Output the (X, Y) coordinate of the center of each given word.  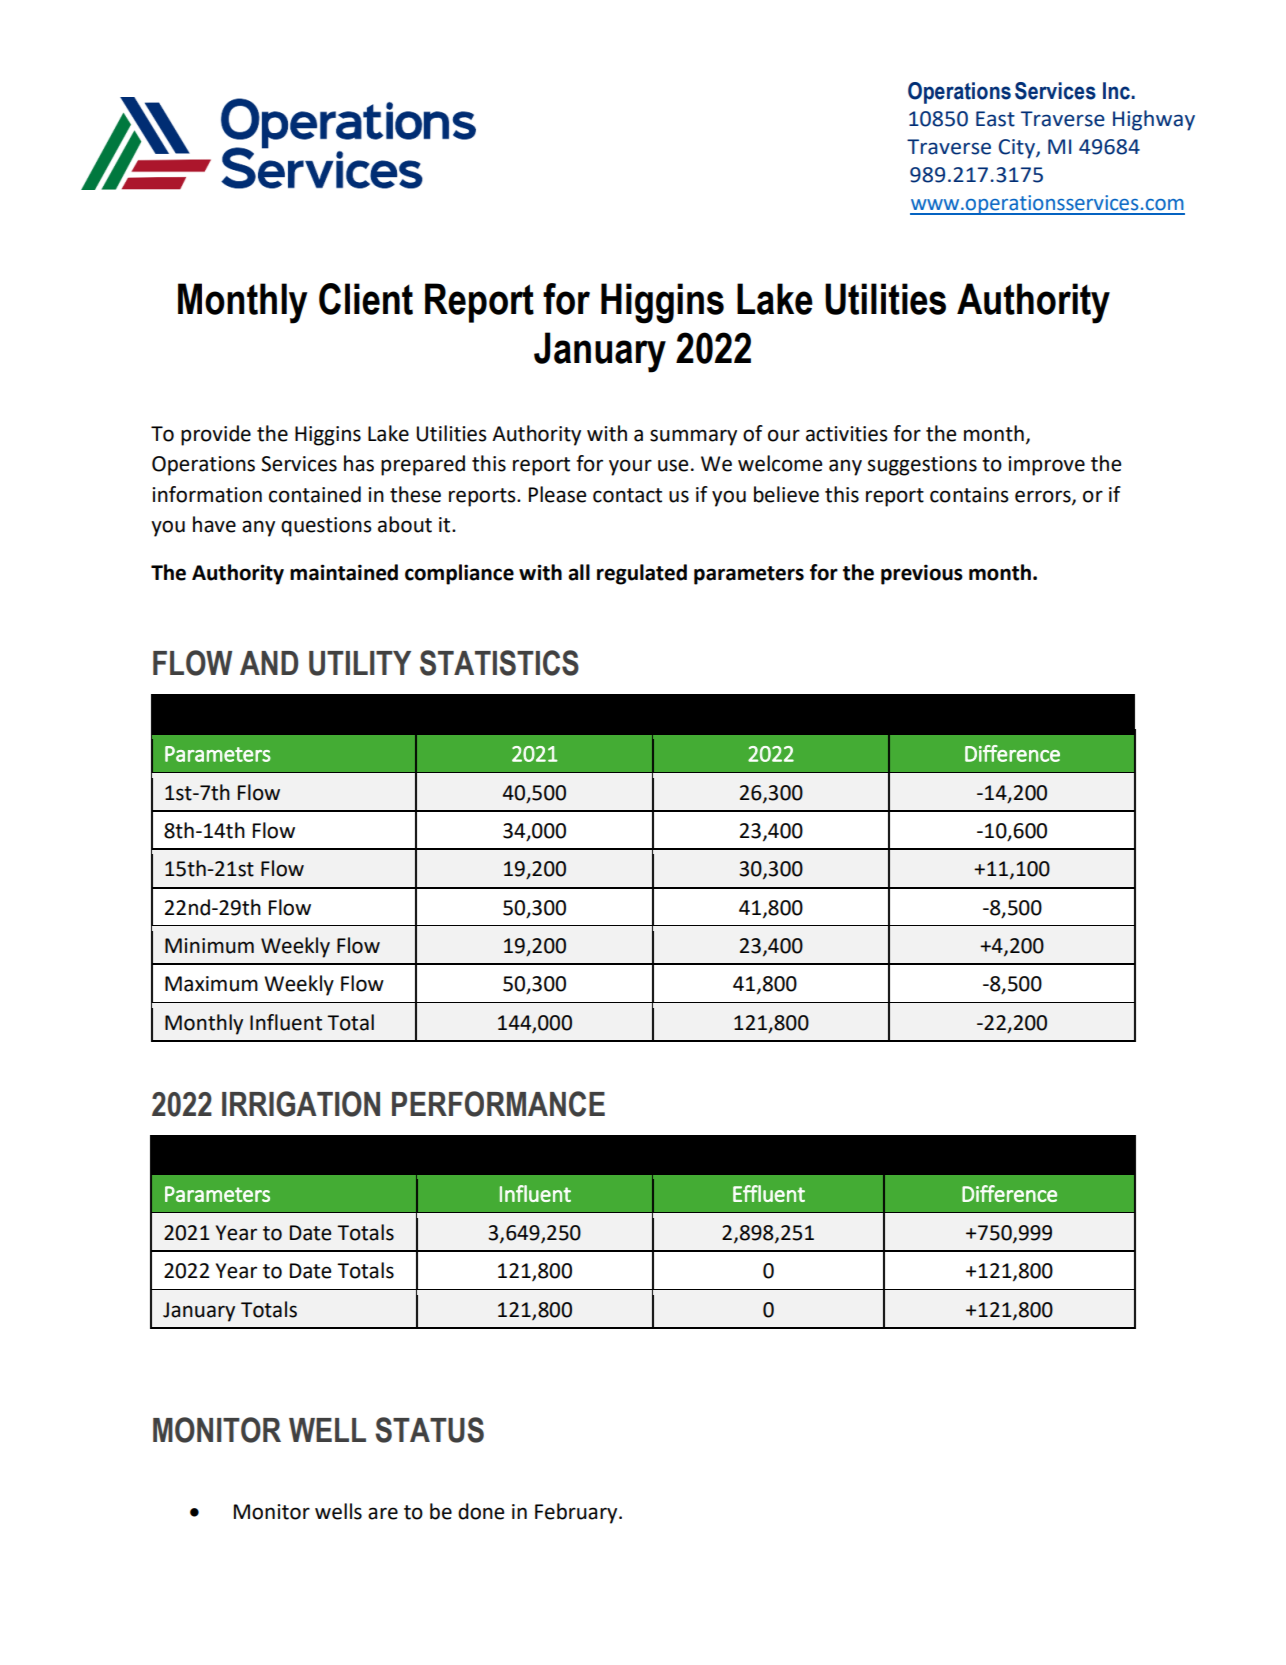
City (1018, 149)
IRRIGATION (301, 1104)
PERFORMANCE (498, 1104)
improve (1046, 466)
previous (922, 574)
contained (315, 494)
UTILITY (360, 663)
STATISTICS (499, 663)
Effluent (769, 1193)
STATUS (429, 1430)
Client (366, 299)
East (995, 119)
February (577, 1513)
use (673, 465)
